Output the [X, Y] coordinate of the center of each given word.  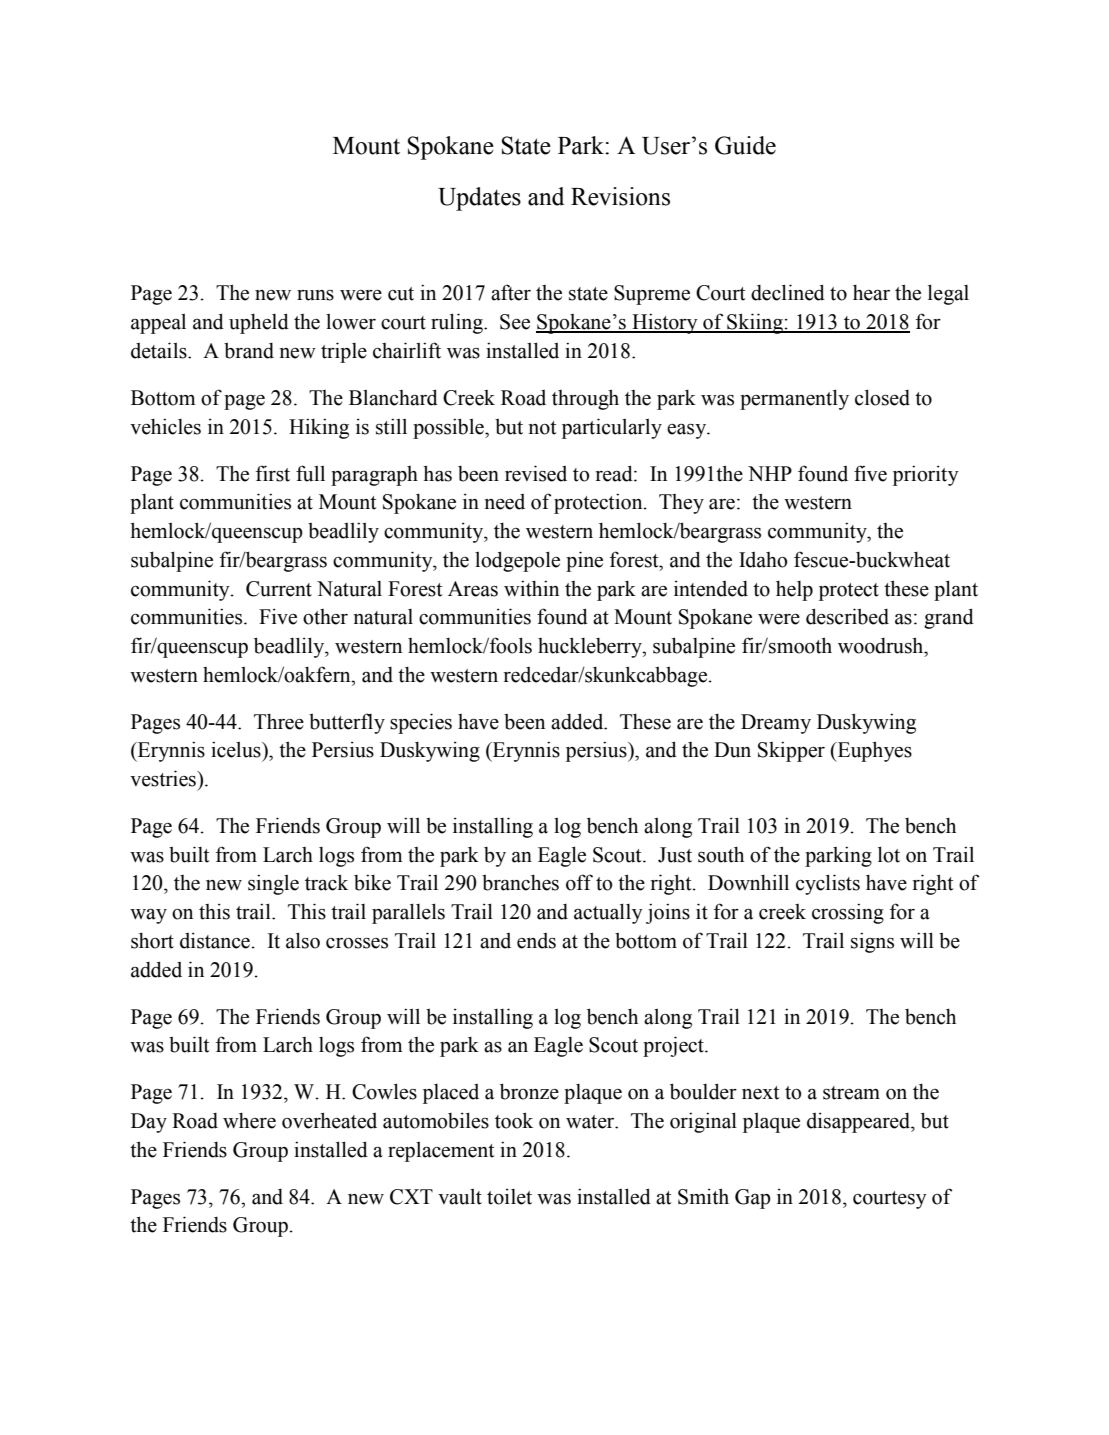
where [249, 1121]
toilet [509, 1196]
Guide [745, 145]
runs [315, 295]
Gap [753, 1199]
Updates [479, 199]
